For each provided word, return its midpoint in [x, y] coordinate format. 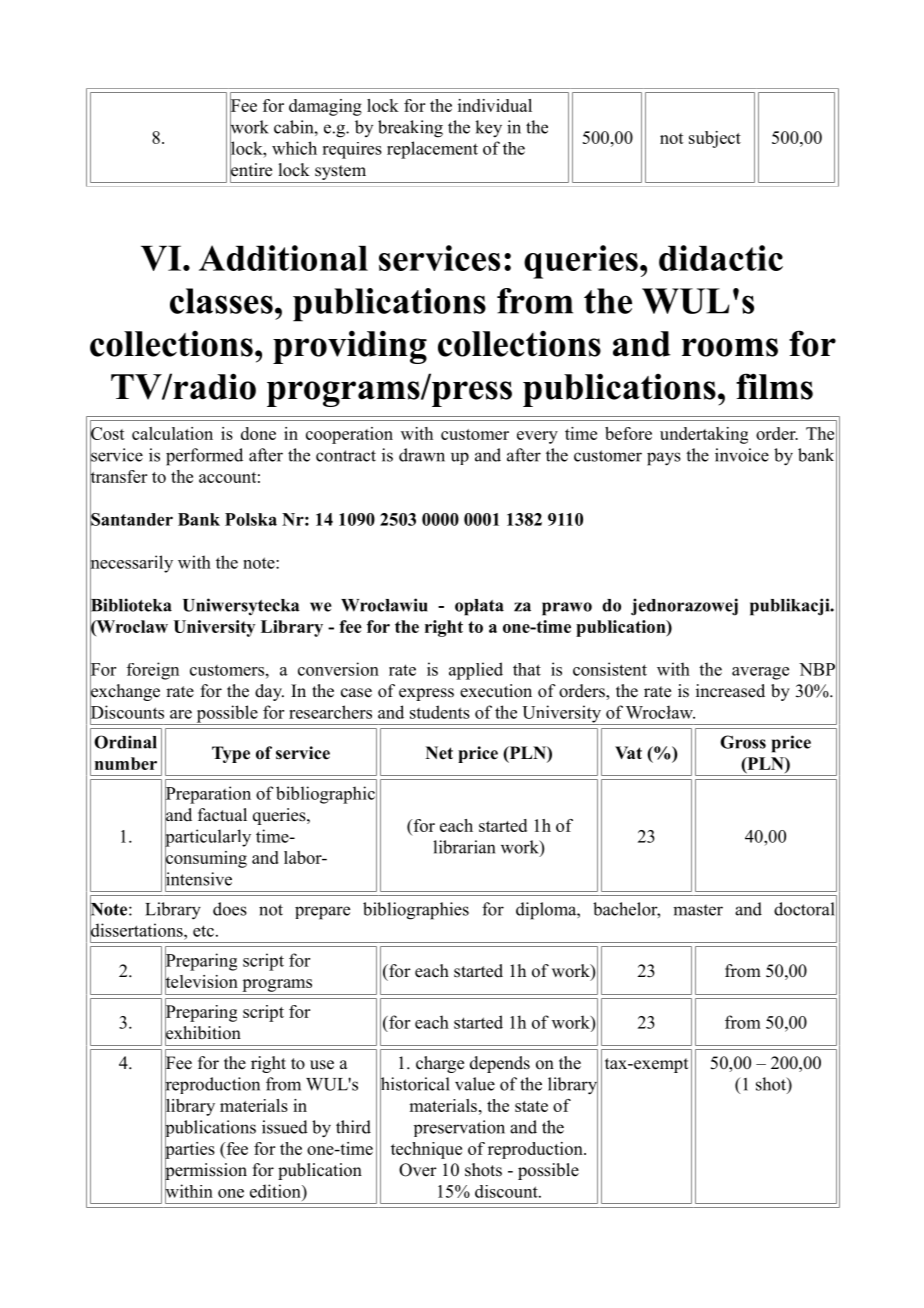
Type [231, 754]
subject [715, 139]
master [698, 910]
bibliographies [416, 911]
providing [350, 347]
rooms [730, 347]
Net [439, 753]
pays [664, 459]
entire [251, 170]
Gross [743, 742]
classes [221, 301]
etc [203, 931]
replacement [432, 150]
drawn [422, 455]
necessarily [131, 564]
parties [190, 1150]
